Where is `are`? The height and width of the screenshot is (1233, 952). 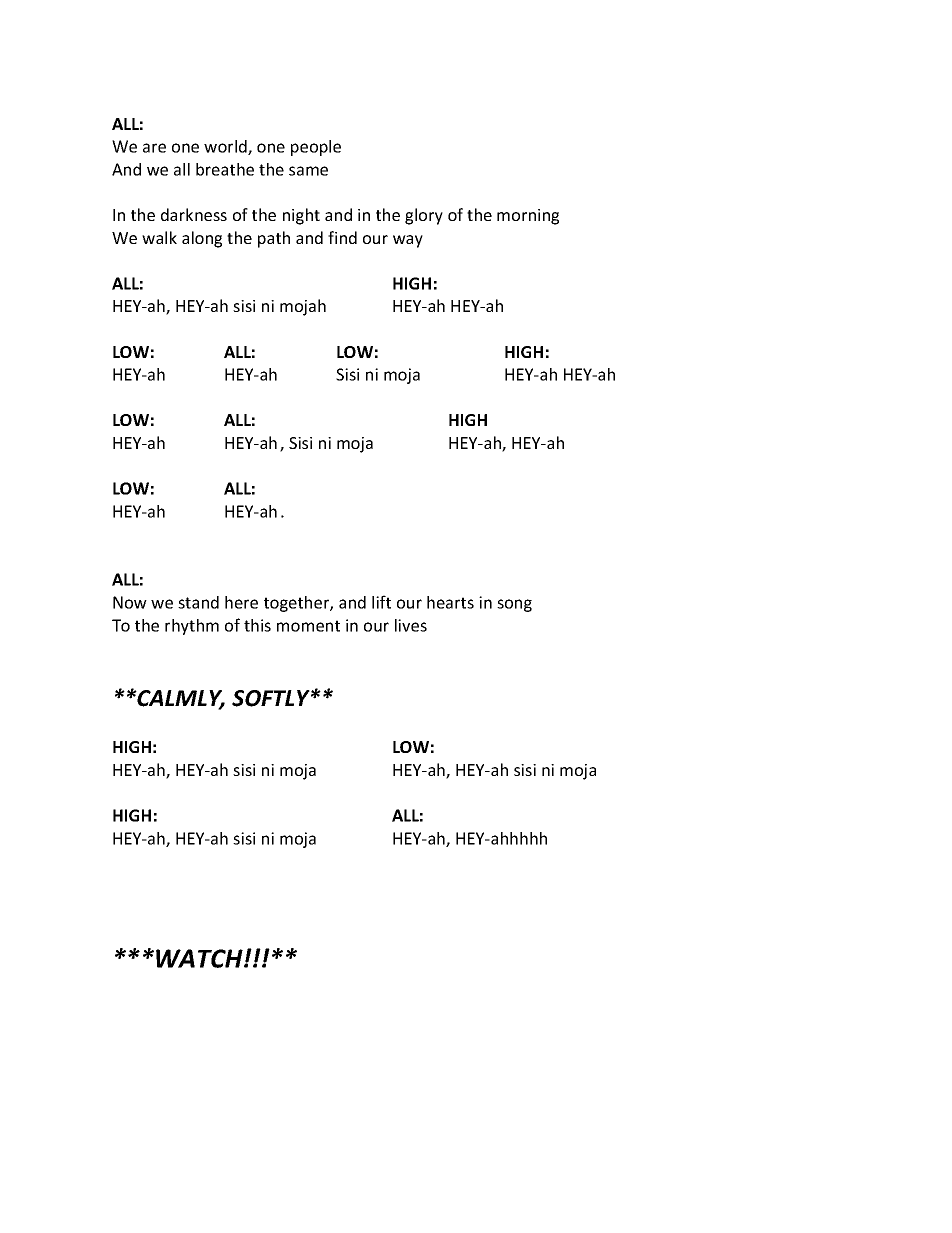
are is located at coordinates (154, 148).
